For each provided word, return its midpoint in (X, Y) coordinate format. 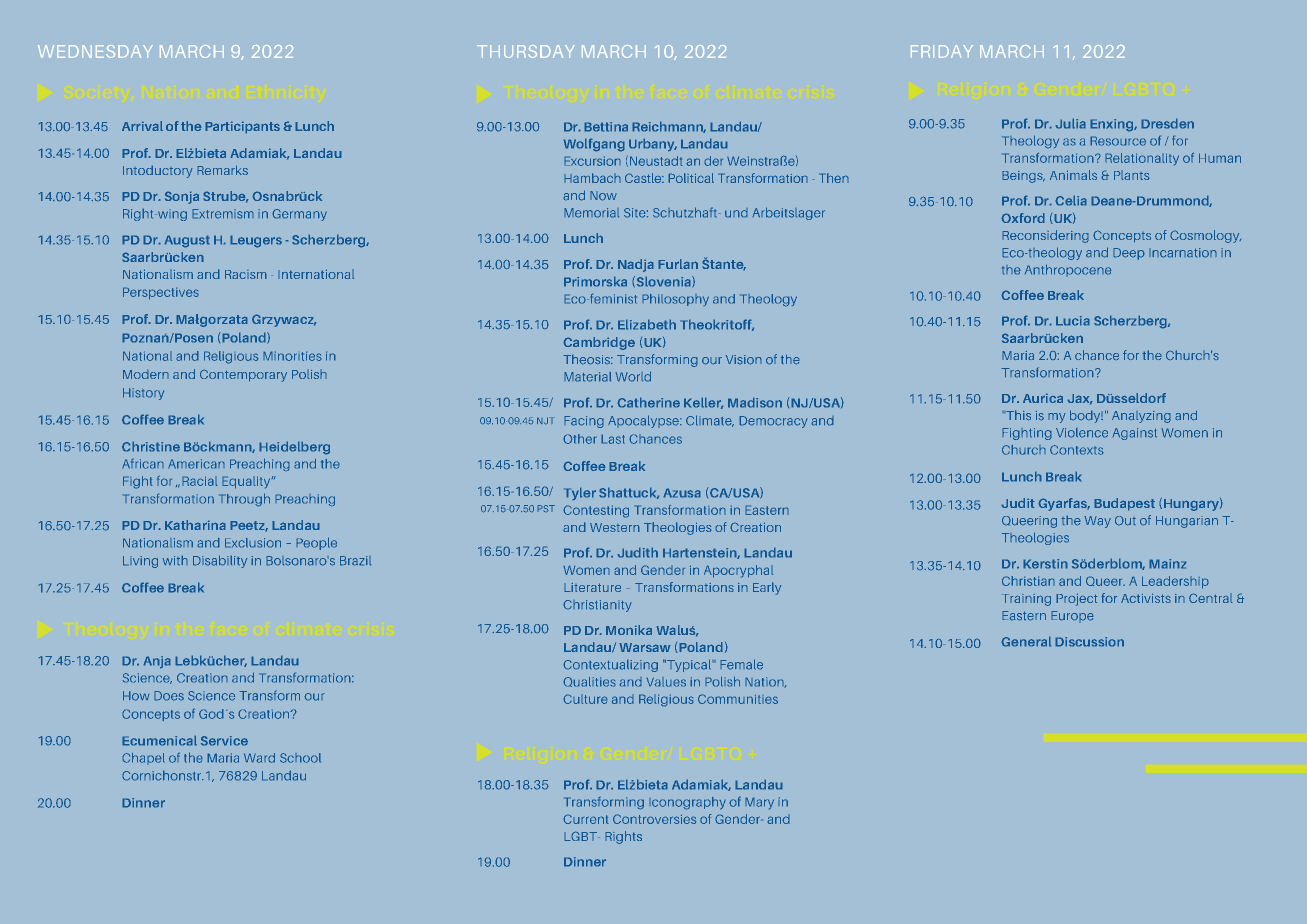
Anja (157, 662)
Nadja (636, 265)
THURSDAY (525, 51)
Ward (259, 758)
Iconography (687, 803)
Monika (629, 630)
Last (613, 439)
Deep (1129, 254)
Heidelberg (294, 448)
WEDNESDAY (95, 51)
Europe (1072, 617)
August (187, 241)
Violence (1082, 433)
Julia (1070, 123)
